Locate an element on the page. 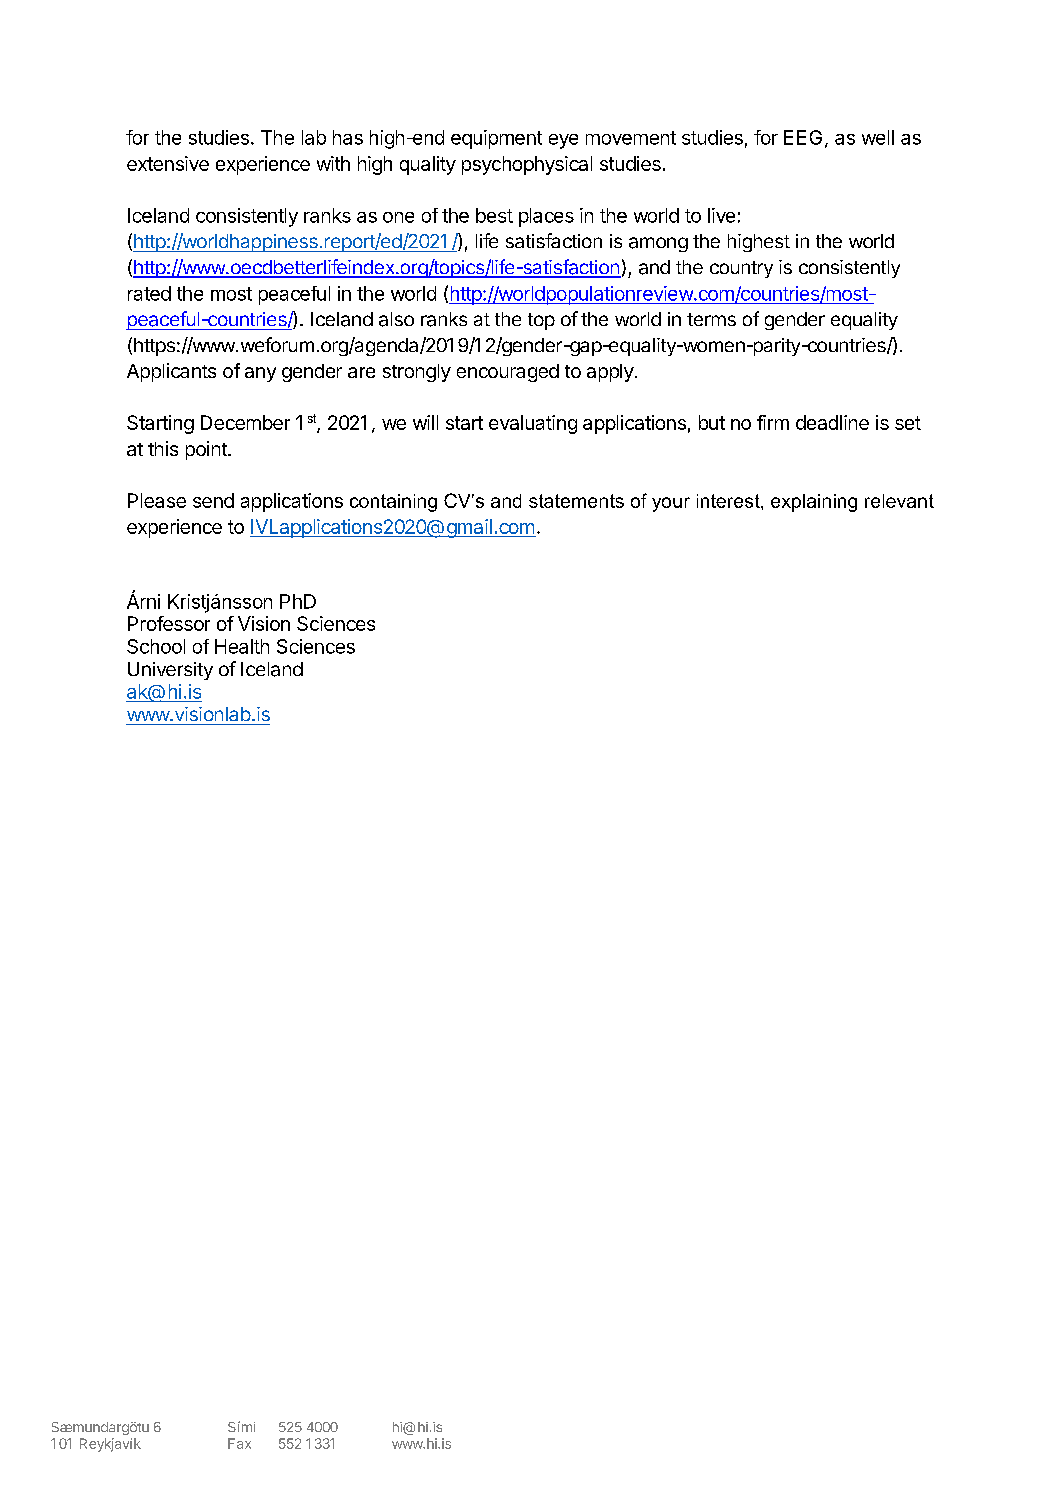 This document has width=1061, height=1501. Fax is located at coordinates (239, 1443).
